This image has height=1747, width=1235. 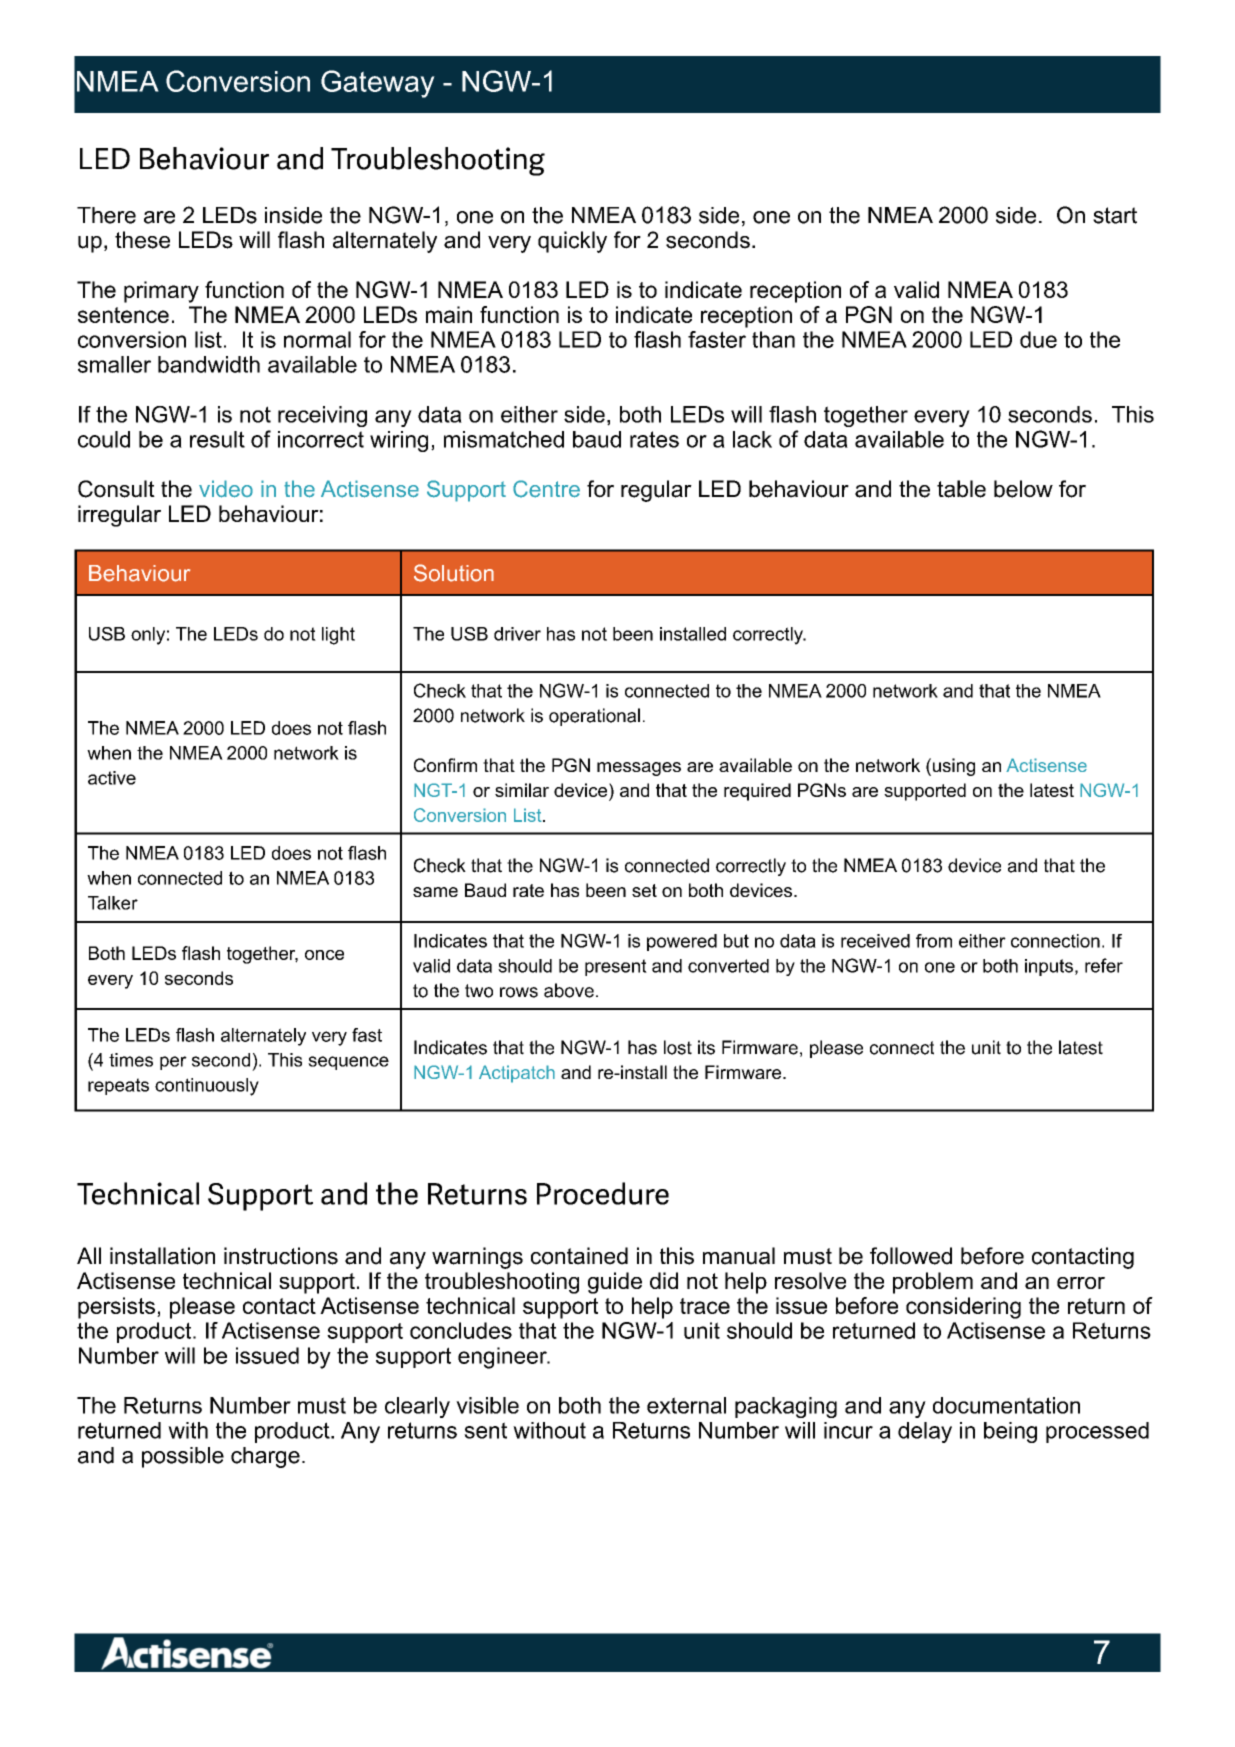 What do you see at coordinates (572, 242) in the image?
I see `quickly` at bounding box center [572, 242].
